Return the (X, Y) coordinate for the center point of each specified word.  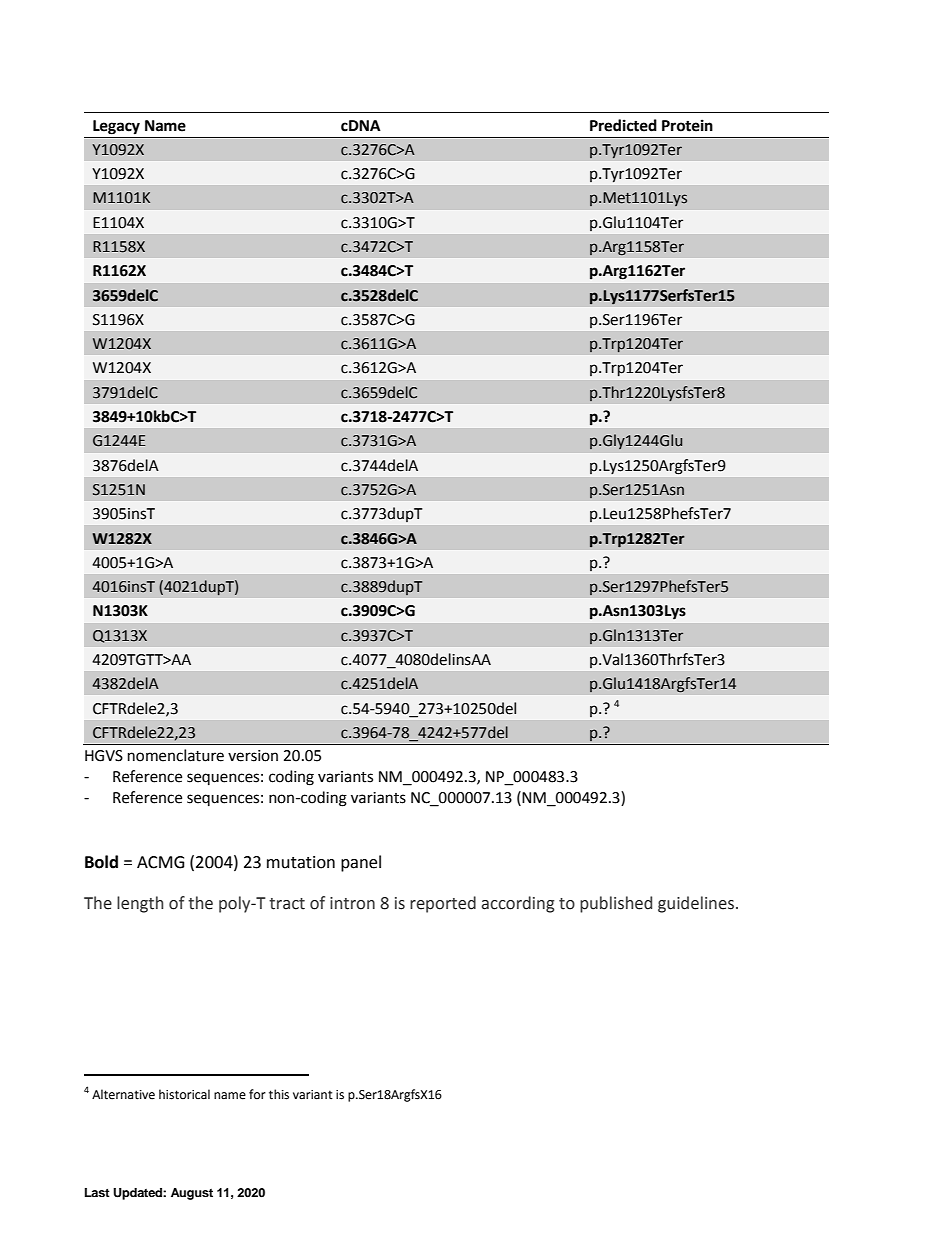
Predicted (623, 125)
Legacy (116, 127)
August (192, 1194)
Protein (687, 125)
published (616, 904)
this (279, 1094)
